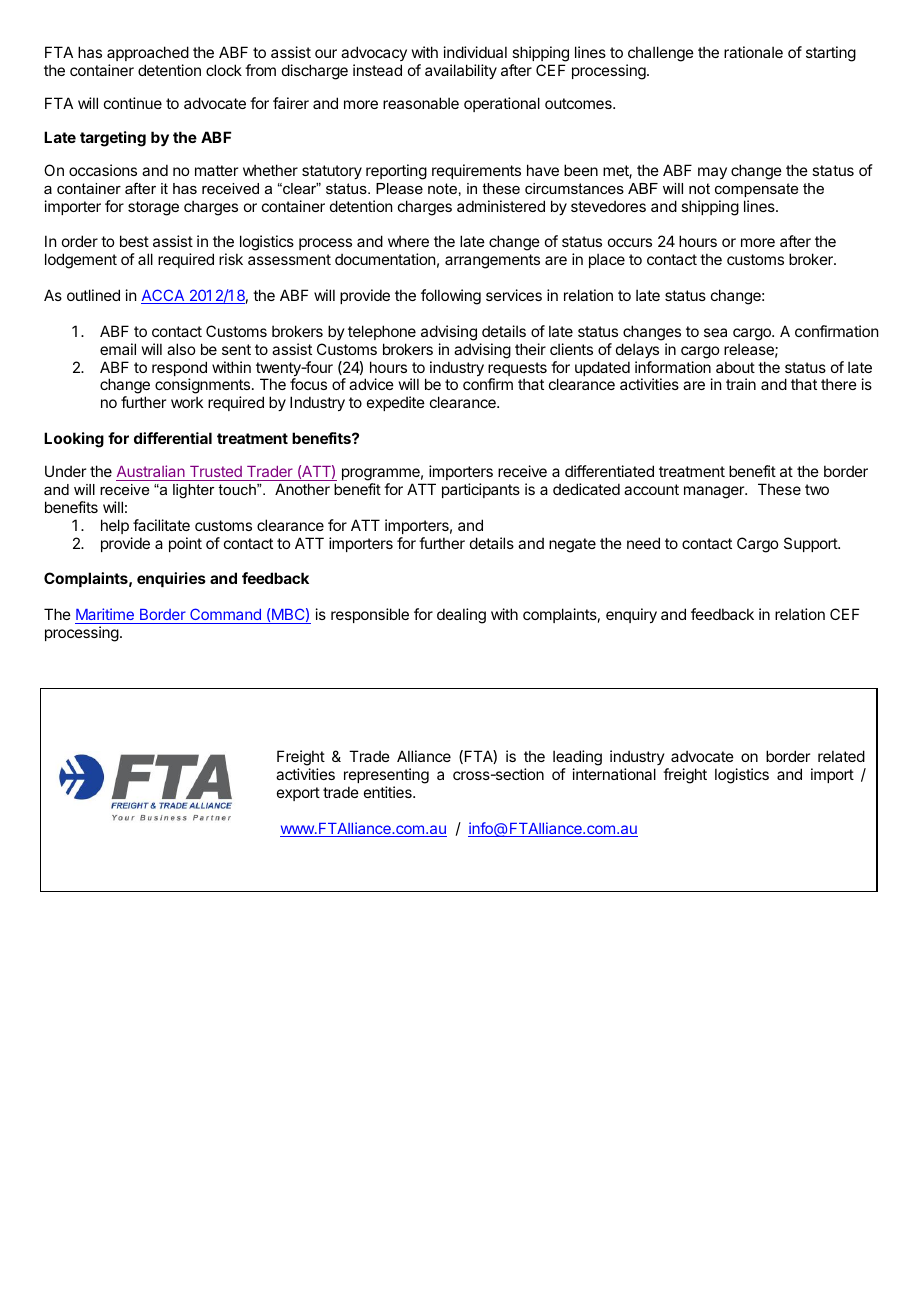  What do you see at coordinates (298, 794) in the document?
I see `export` at bounding box center [298, 794].
